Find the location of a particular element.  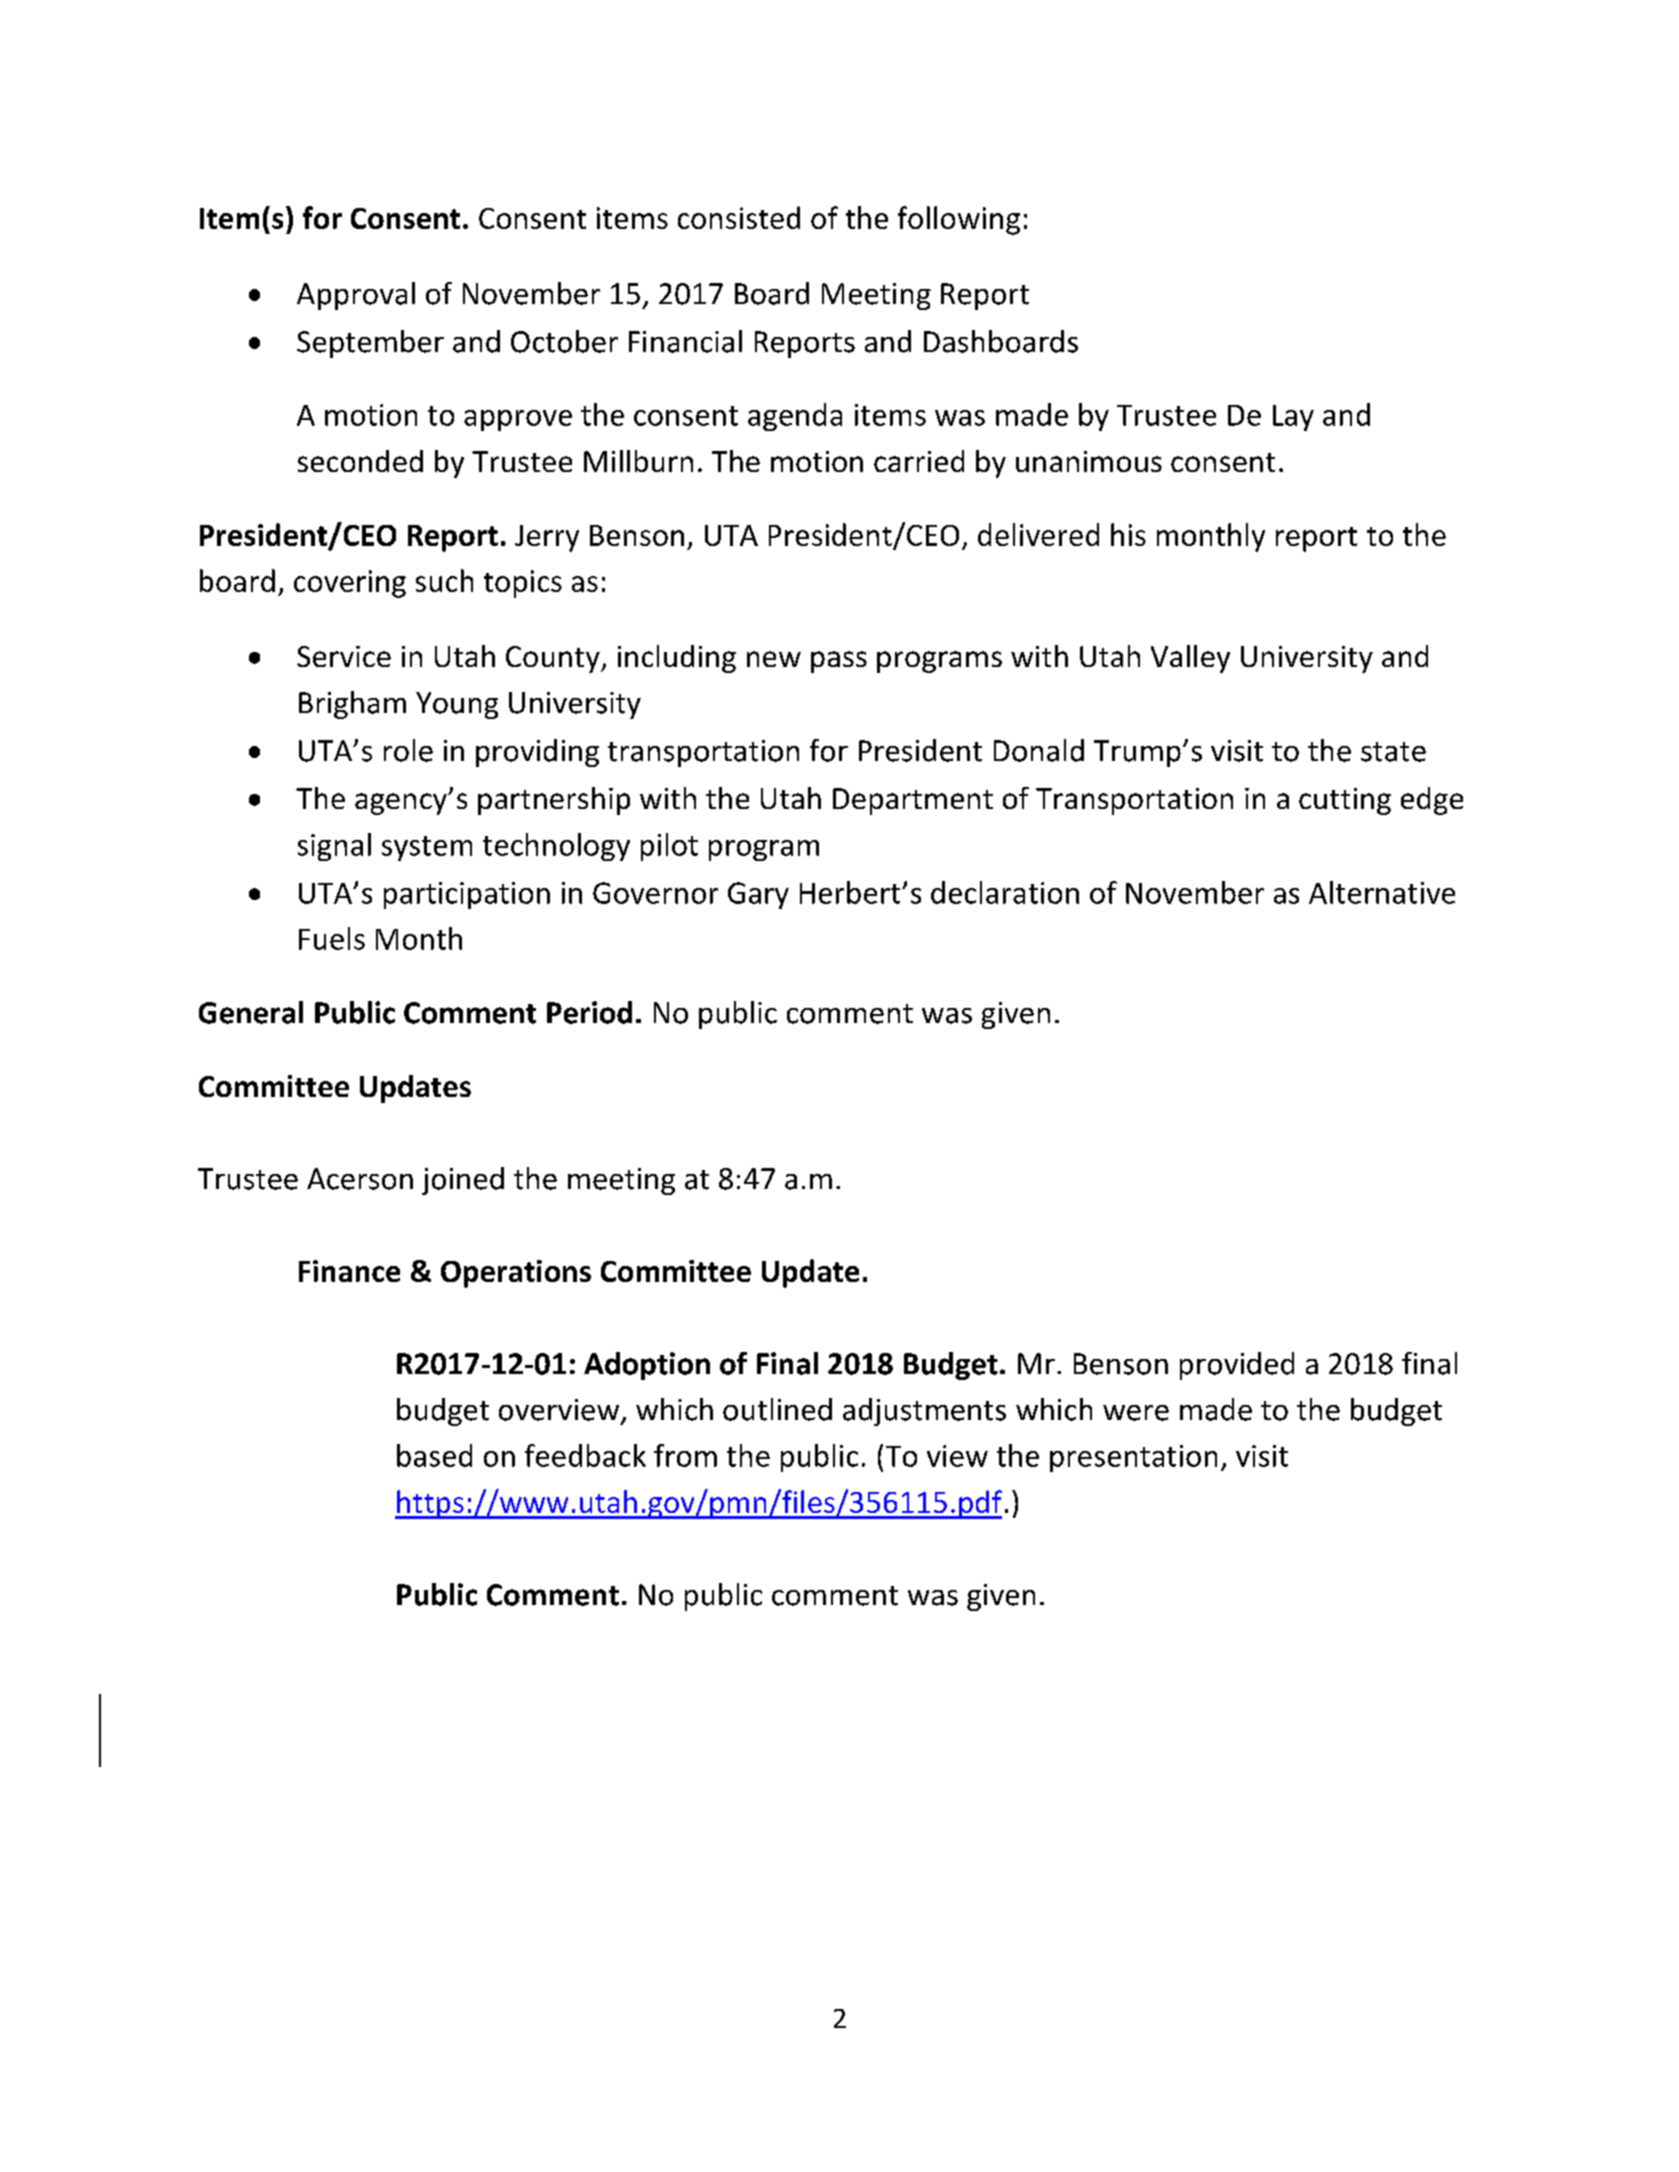

his is located at coordinates (1128, 534).
